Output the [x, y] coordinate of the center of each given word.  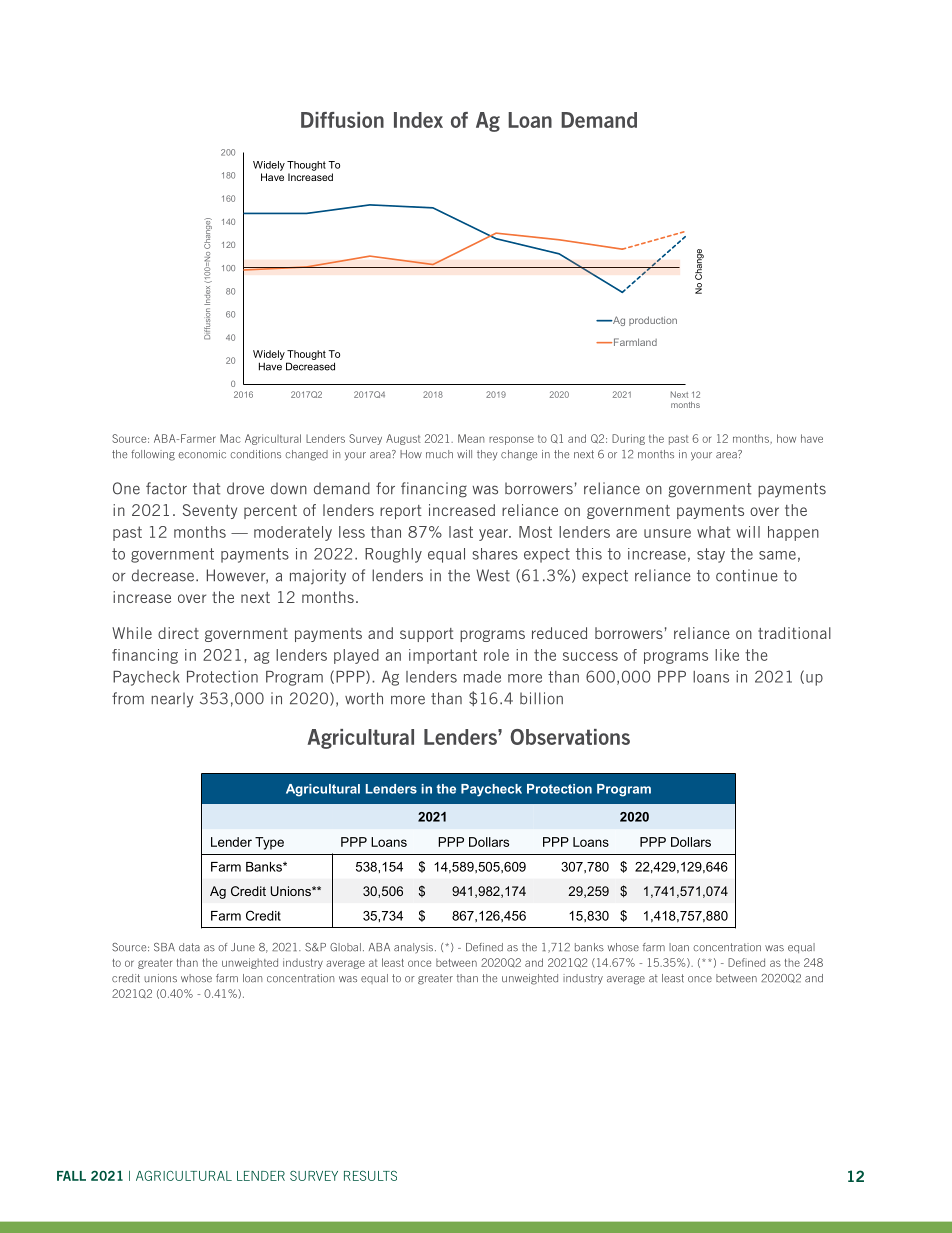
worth [364, 698]
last [461, 532]
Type [269, 843]
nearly [172, 700]
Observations [570, 737]
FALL [71, 1176]
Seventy [210, 511]
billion [541, 698]
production [653, 321]
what [714, 532]
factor [166, 488]
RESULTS [370, 1176]
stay [711, 555]
